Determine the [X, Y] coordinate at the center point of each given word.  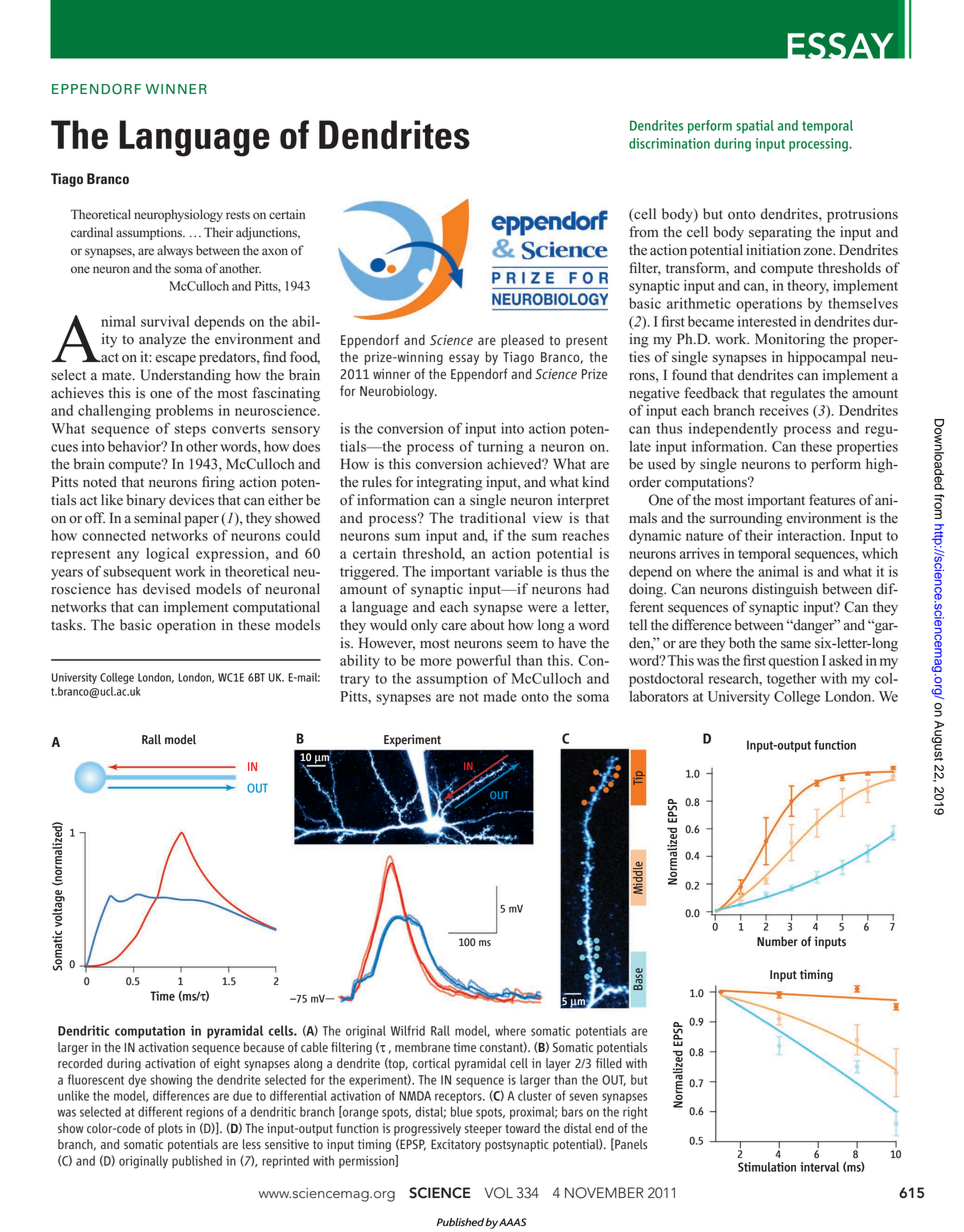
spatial [755, 127]
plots [170, 1129]
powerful [484, 661]
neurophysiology [178, 215]
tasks [68, 625]
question [794, 662]
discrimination [669, 143]
